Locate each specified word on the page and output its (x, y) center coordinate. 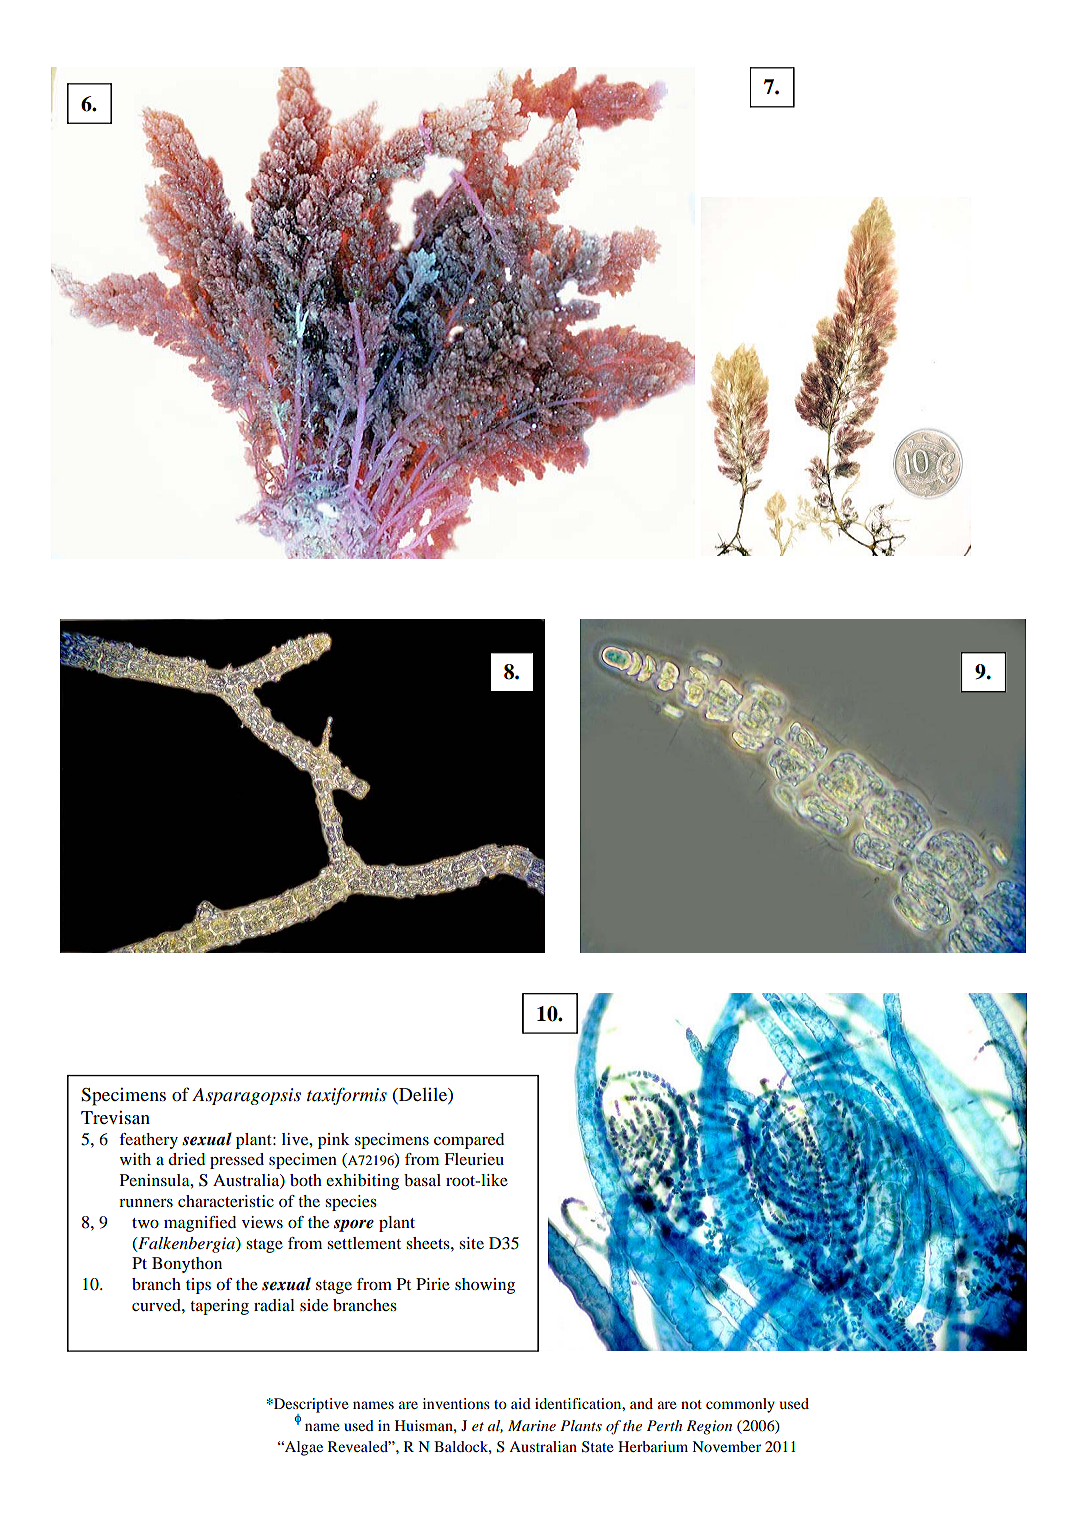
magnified (200, 1224)
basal (422, 1180)
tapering (219, 1307)
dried (186, 1159)
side (314, 1305)
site (471, 1243)
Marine (532, 1425)
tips (198, 1286)
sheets (429, 1243)
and (641, 1403)
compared (469, 1141)
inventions (456, 1403)
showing (485, 1286)
